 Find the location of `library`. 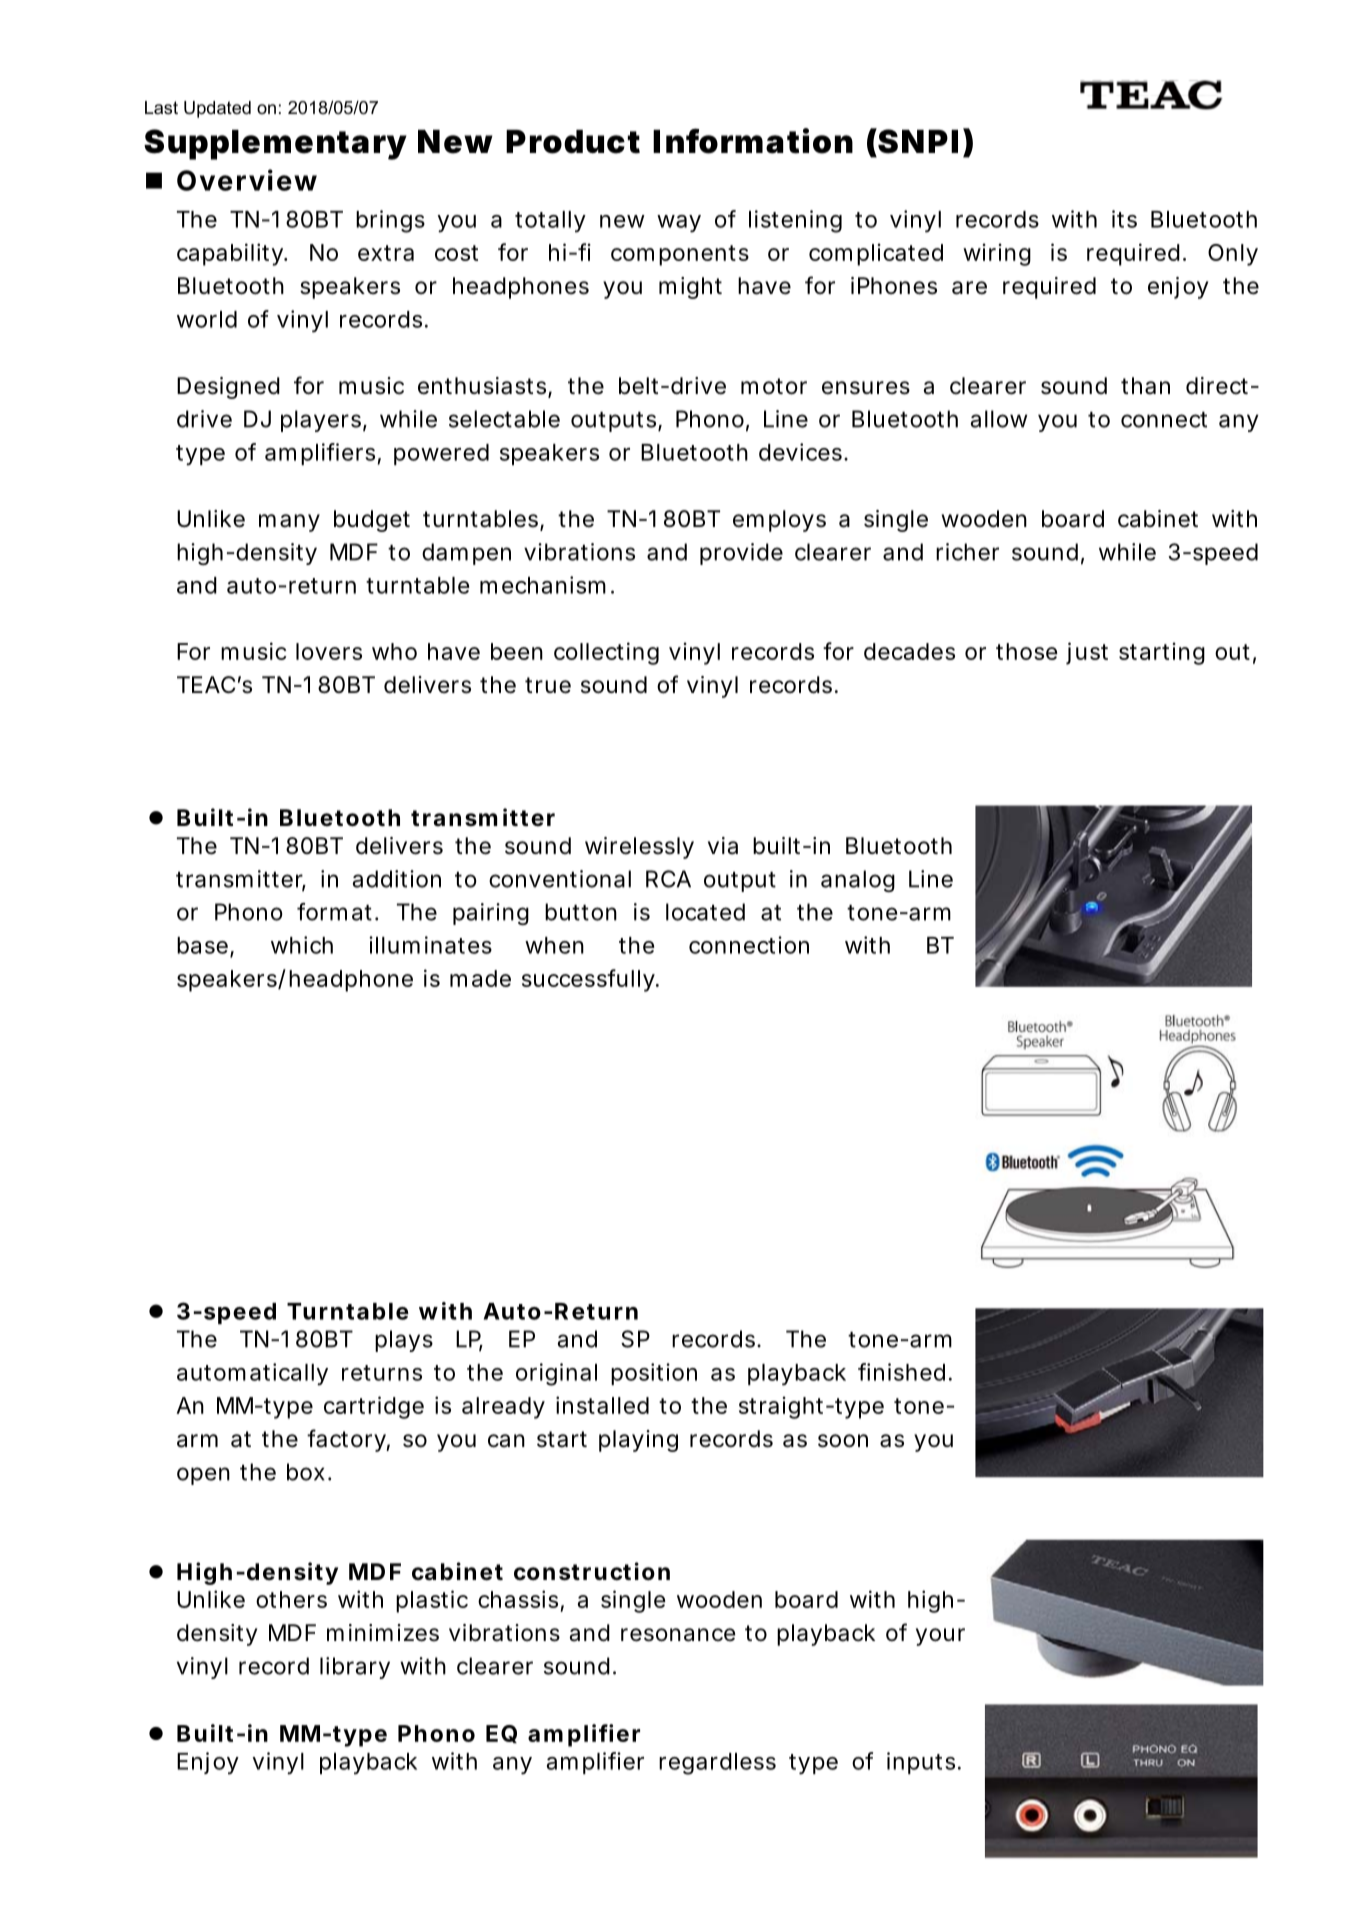

library is located at coordinates (355, 1668).
